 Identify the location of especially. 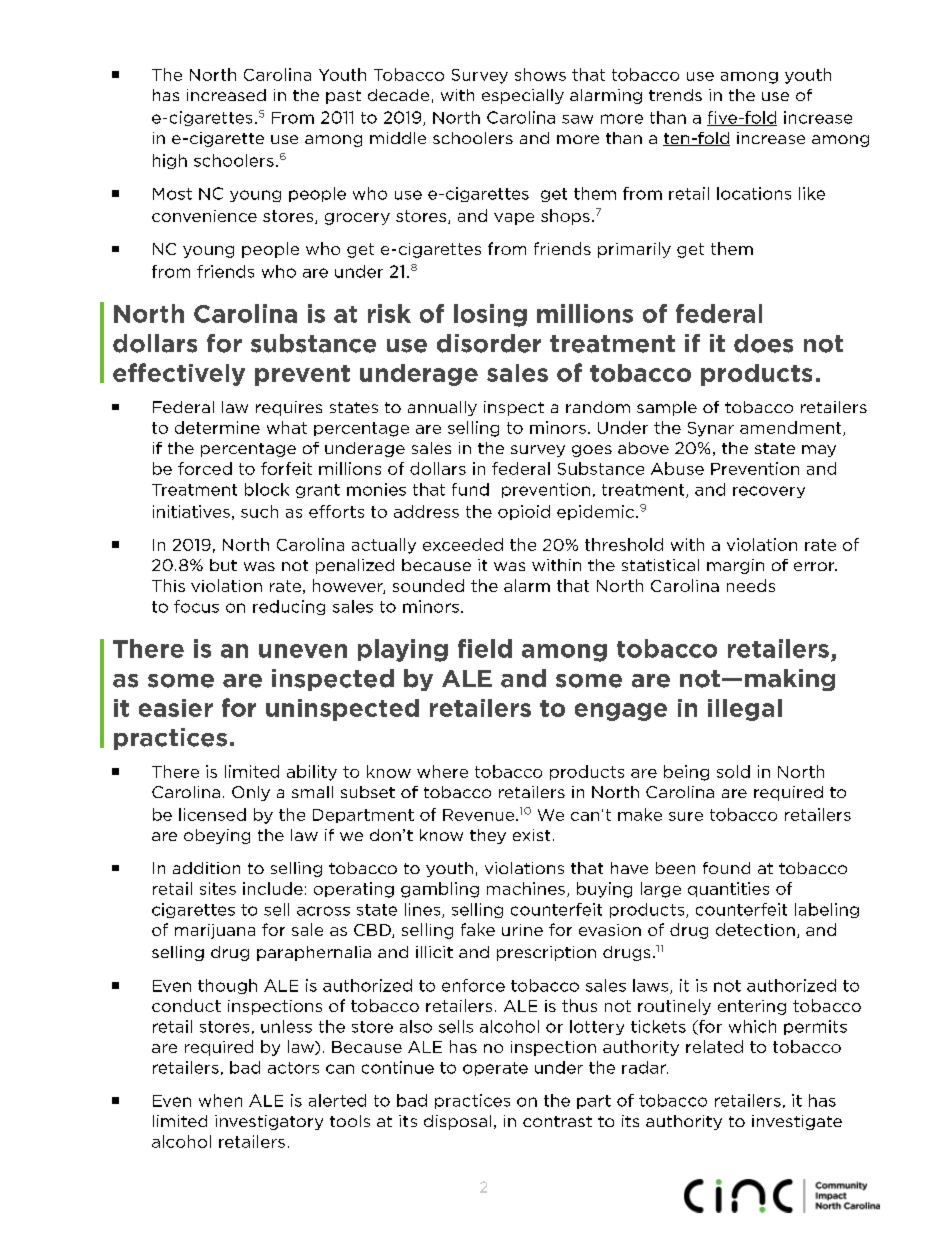
(523, 96).
